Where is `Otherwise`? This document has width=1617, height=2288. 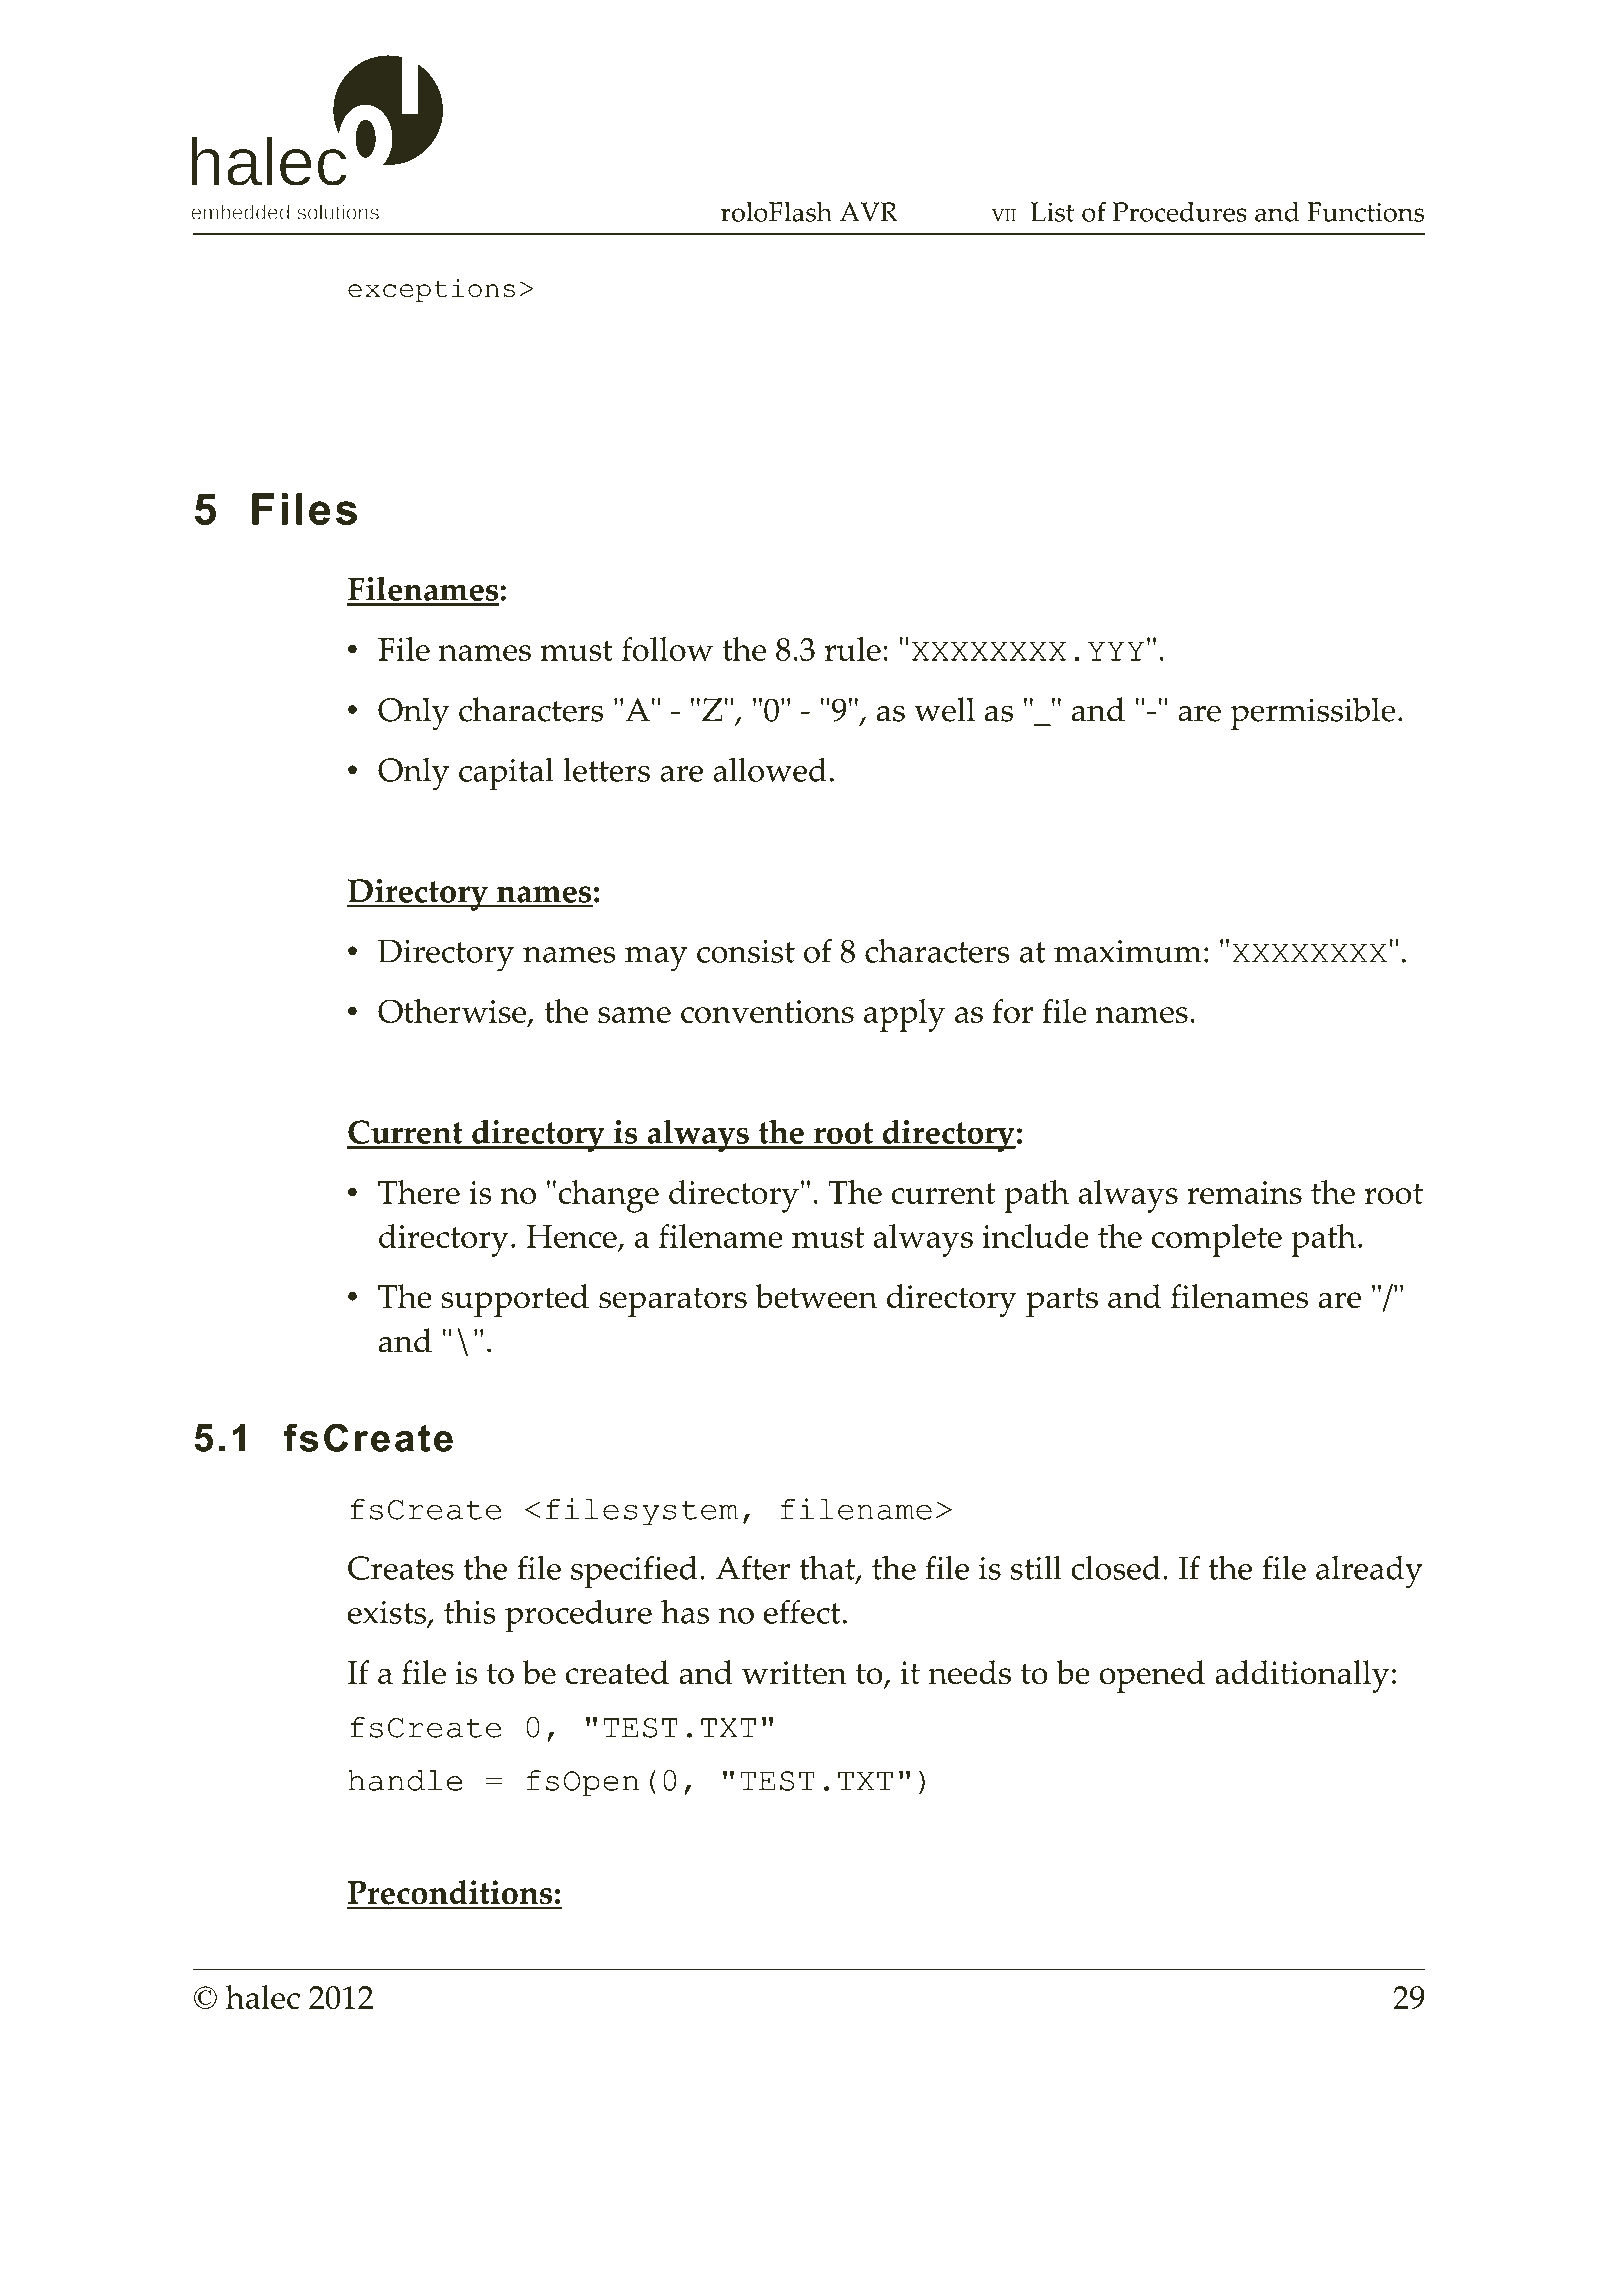 Otherwise is located at coordinates (453, 1012).
